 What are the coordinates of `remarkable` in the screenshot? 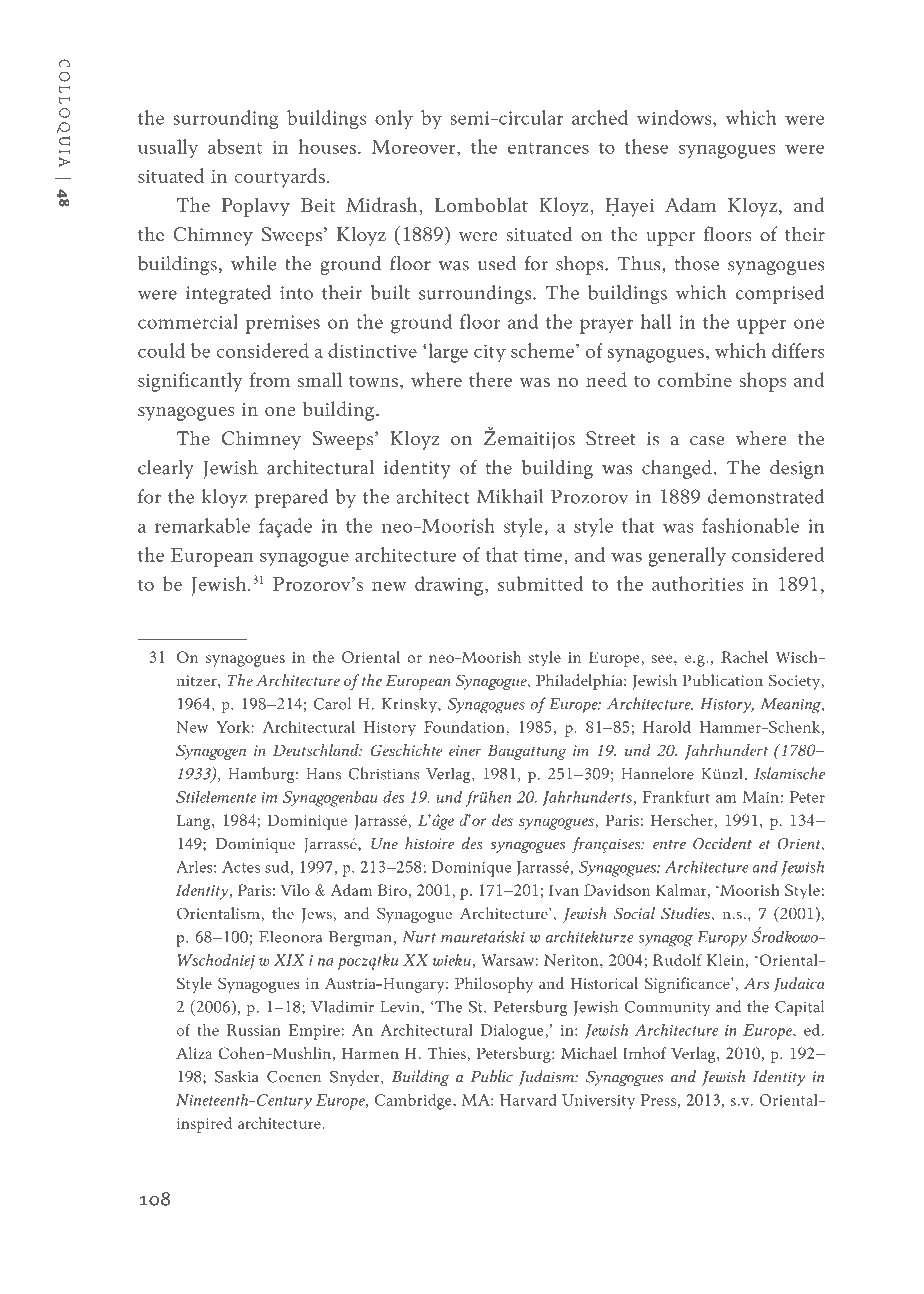 It's located at (202, 525).
